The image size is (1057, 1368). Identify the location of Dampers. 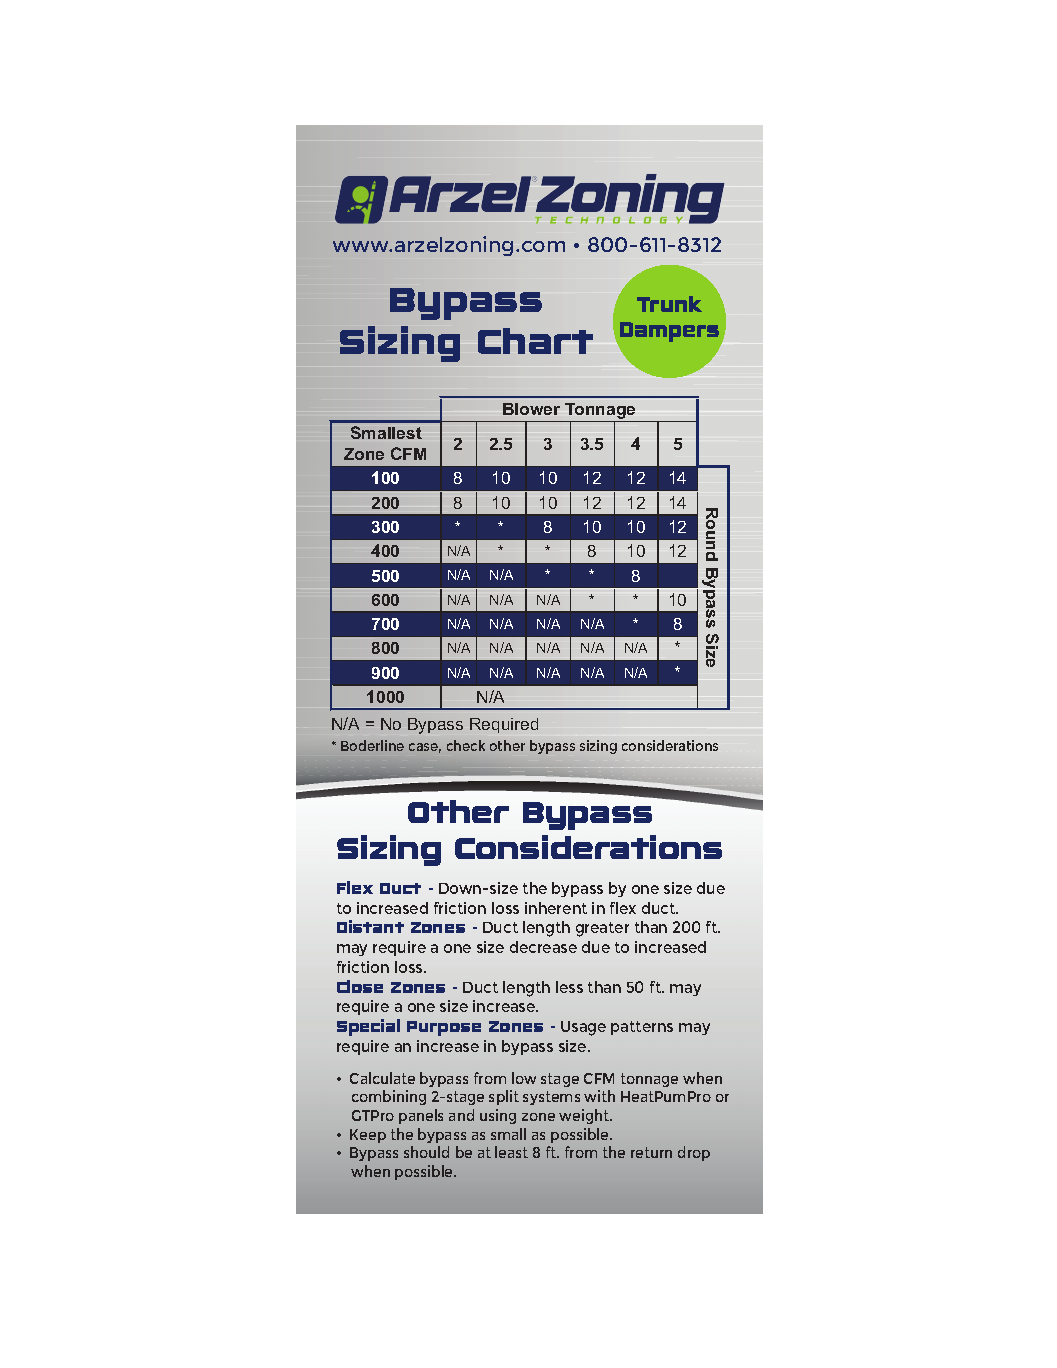
(671, 333).
